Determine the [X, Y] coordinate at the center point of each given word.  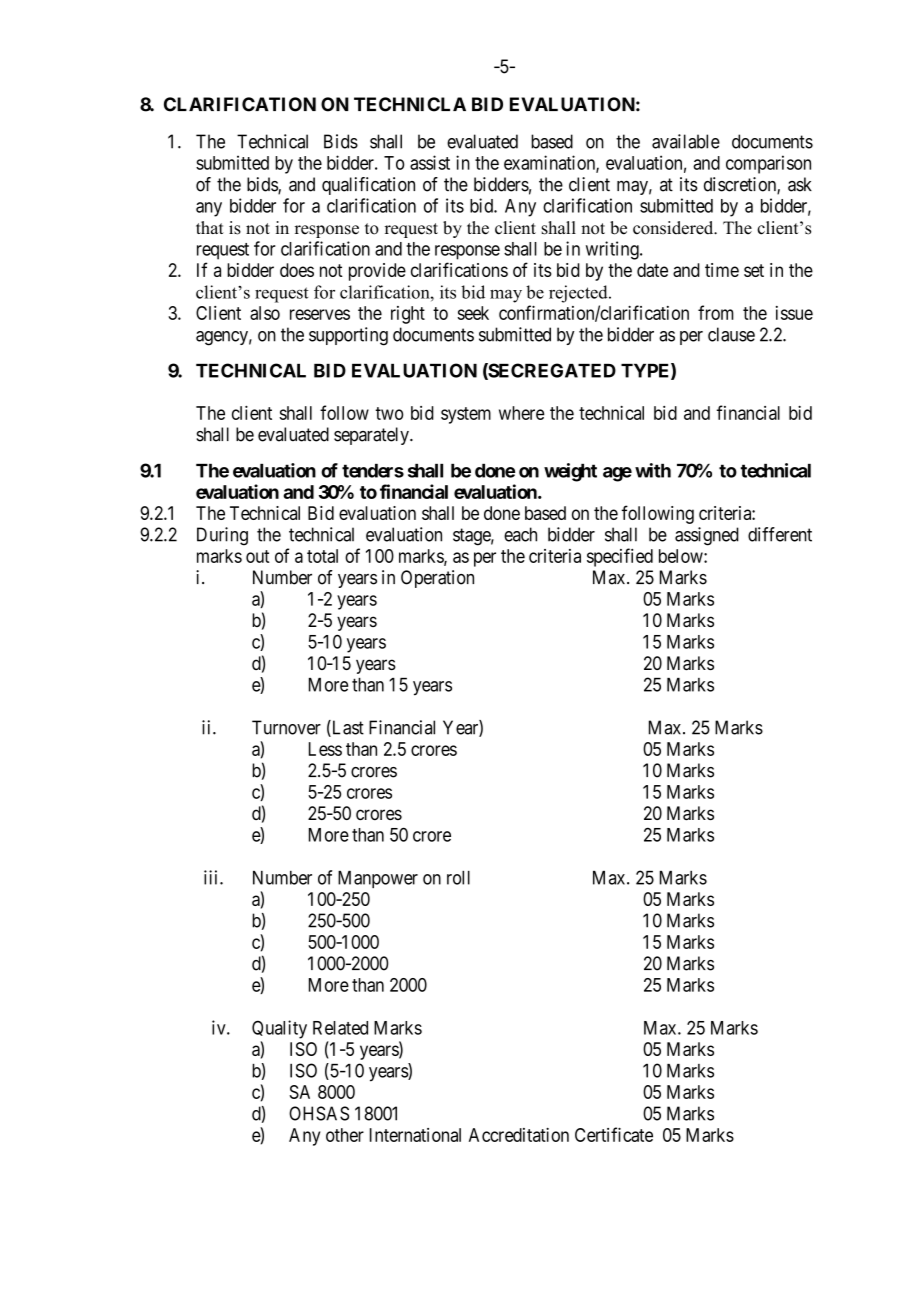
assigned [707, 536]
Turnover [286, 727]
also [265, 313]
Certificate [614, 1134]
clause [731, 334]
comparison [768, 164]
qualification [368, 186]
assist [430, 162]
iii [212, 877]
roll [458, 878]
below [682, 556]
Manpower [378, 879]
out [257, 556]
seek [473, 313]
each [520, 534]
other [345, 1135]
